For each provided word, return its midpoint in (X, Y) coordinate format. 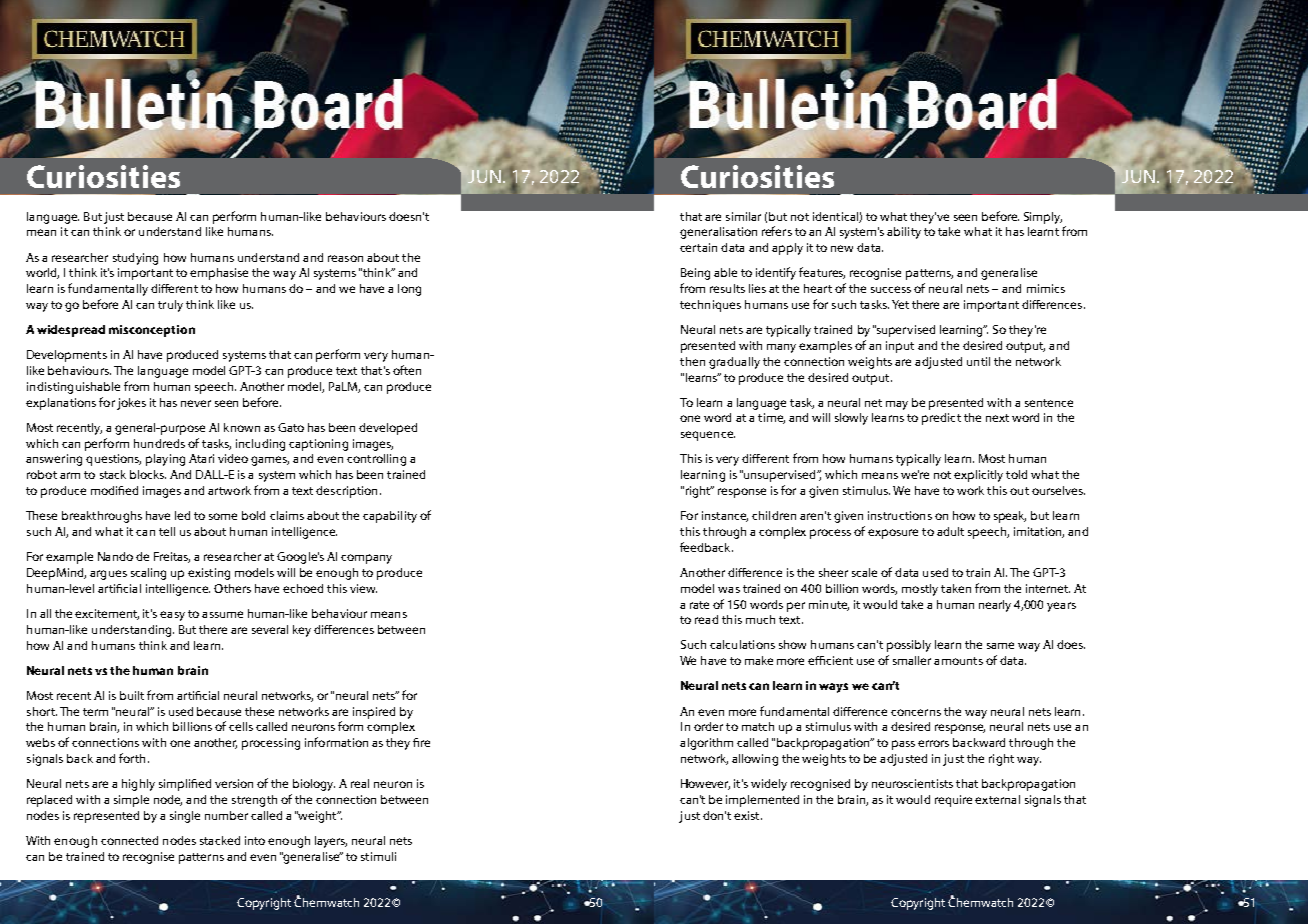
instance (725, 516)
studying (135, 259)
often (407, 370)
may (897, 405)
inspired (374, 713)
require (953, 801)
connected (129, 840)
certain (698, 247)
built (132, 695)
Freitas (172, 557)
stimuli (378, 856)
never (196, 403)
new (842, 248)
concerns (916, 712)
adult (950, 531)
